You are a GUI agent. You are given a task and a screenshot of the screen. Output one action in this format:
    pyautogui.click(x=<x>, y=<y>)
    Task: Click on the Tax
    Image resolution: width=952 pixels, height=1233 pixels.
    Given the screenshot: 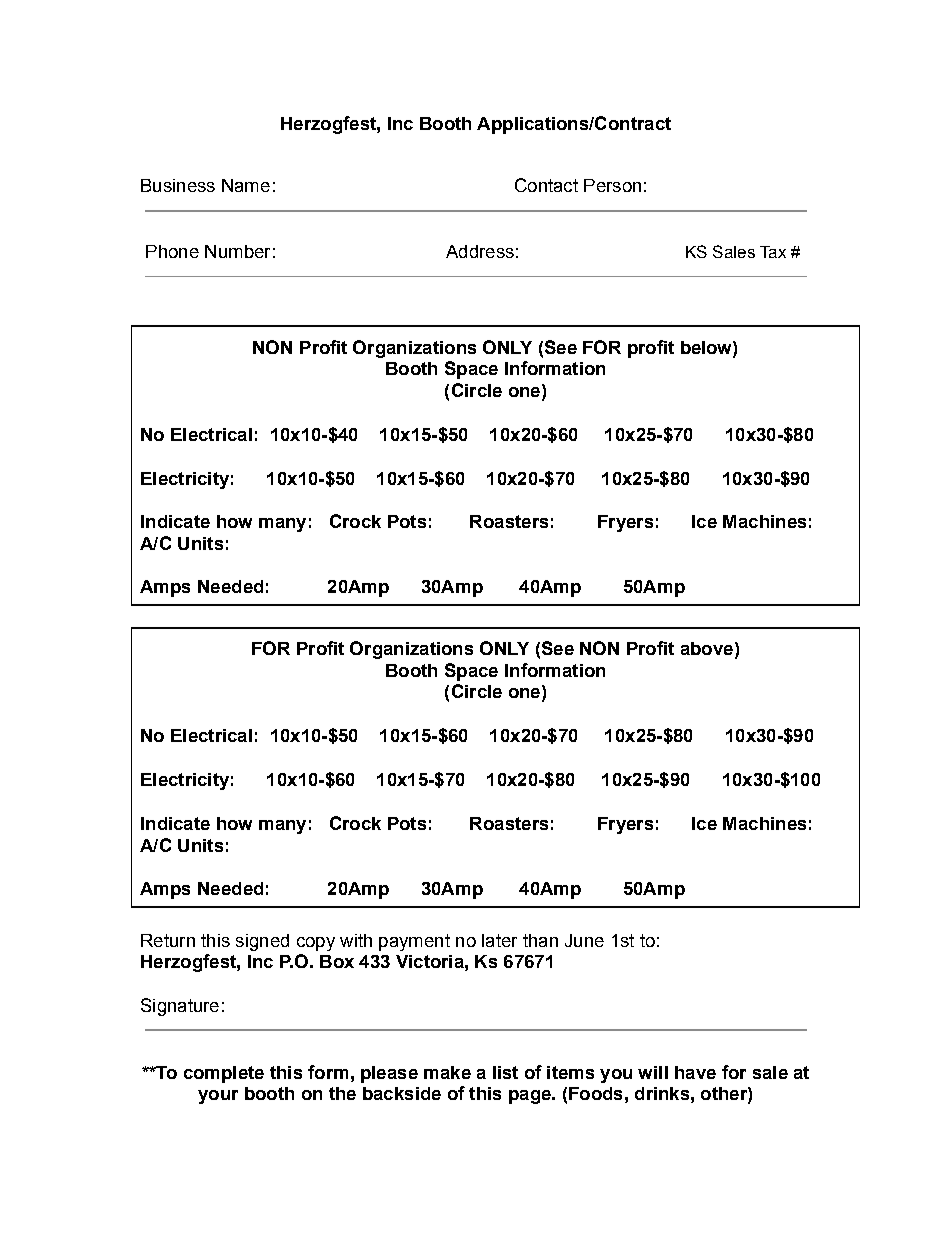 What is the action you would take?
    pyautogui.click(x=773, y=252)
